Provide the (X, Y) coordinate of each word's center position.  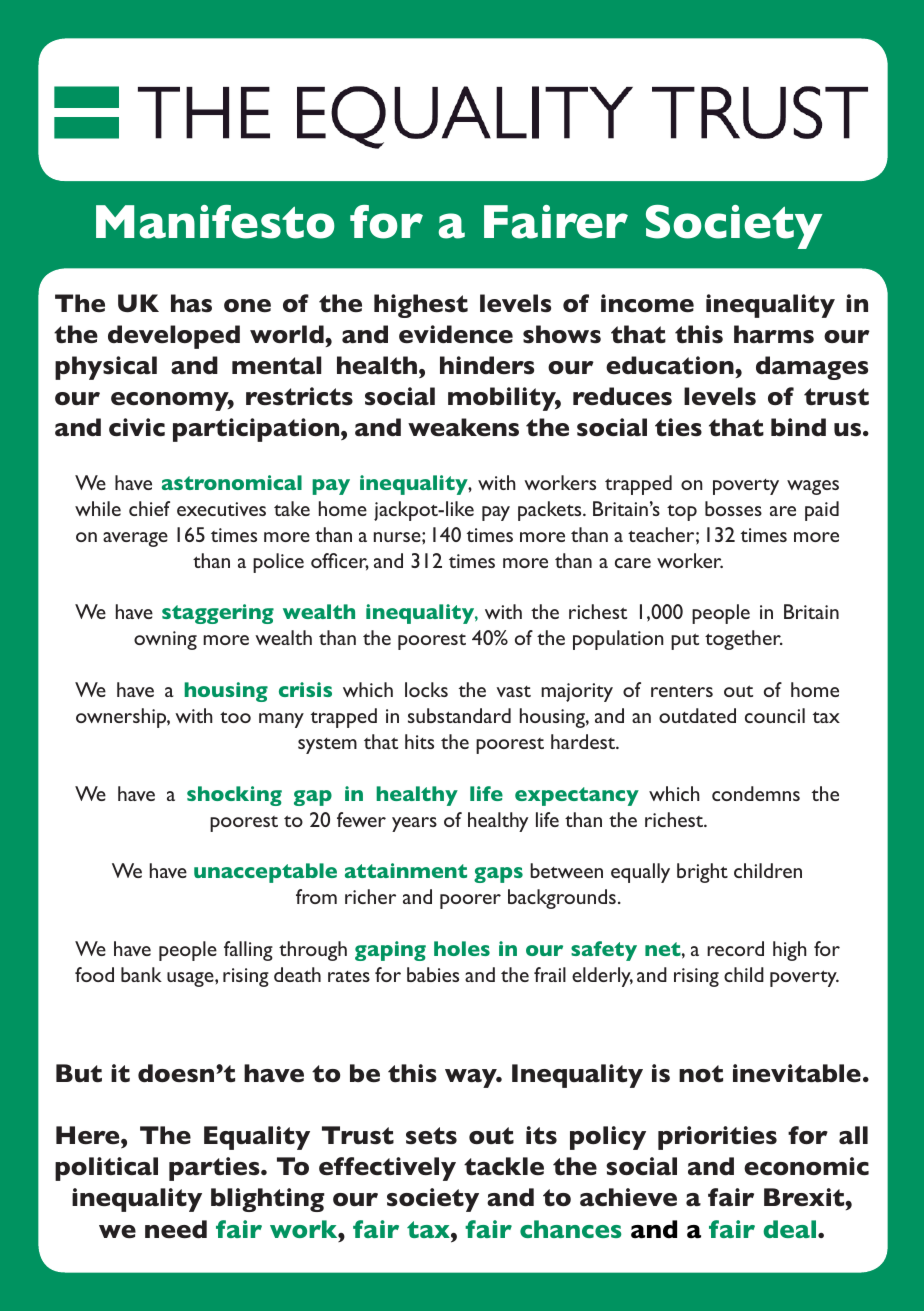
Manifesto (215, 222)
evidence (456, 334)
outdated (697, 715)
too (235, 717)
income (647, 303)
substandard (459, 715)
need (176, 1229)
